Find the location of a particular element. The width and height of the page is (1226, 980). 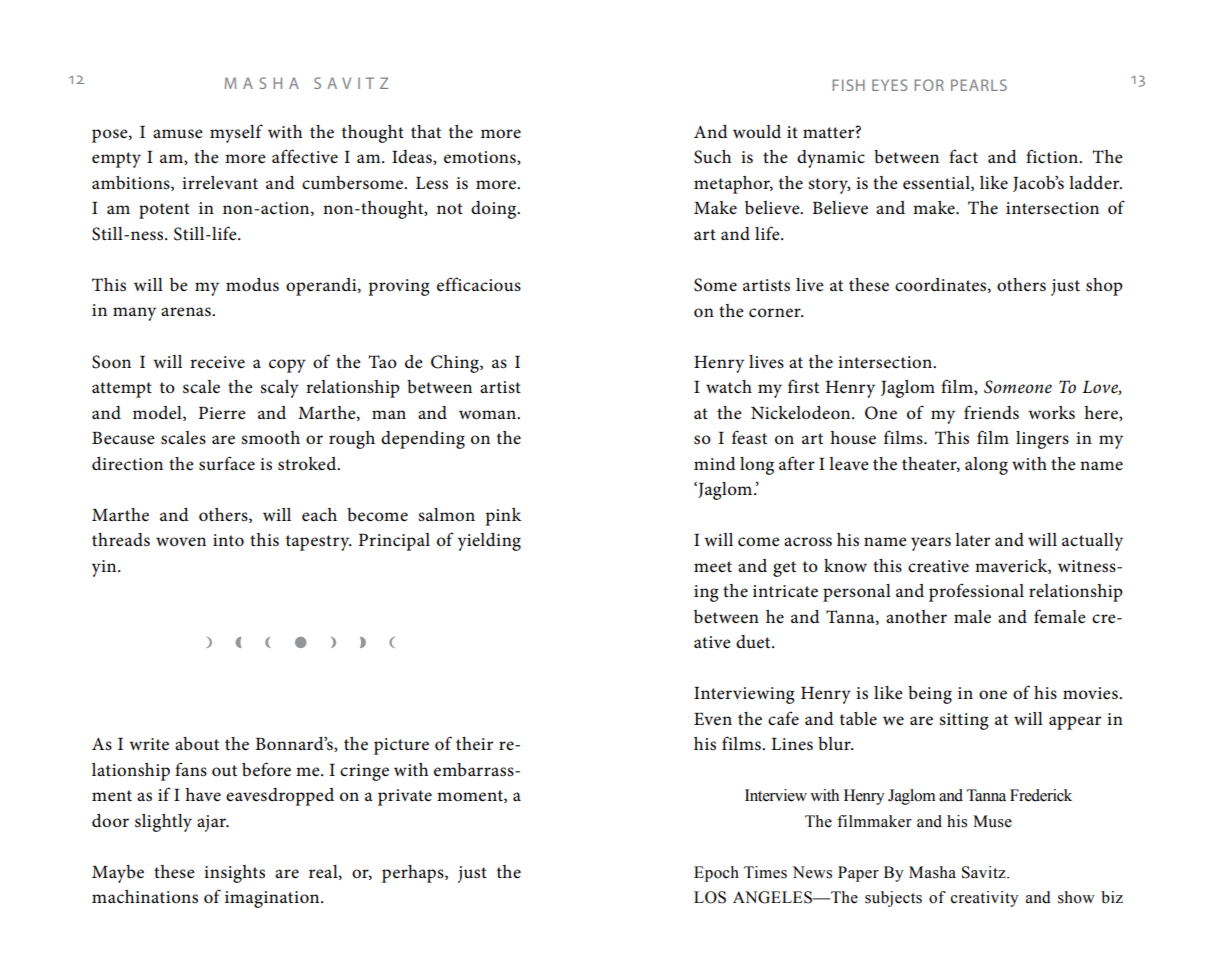

insights is located at coordinates (234, 874).
